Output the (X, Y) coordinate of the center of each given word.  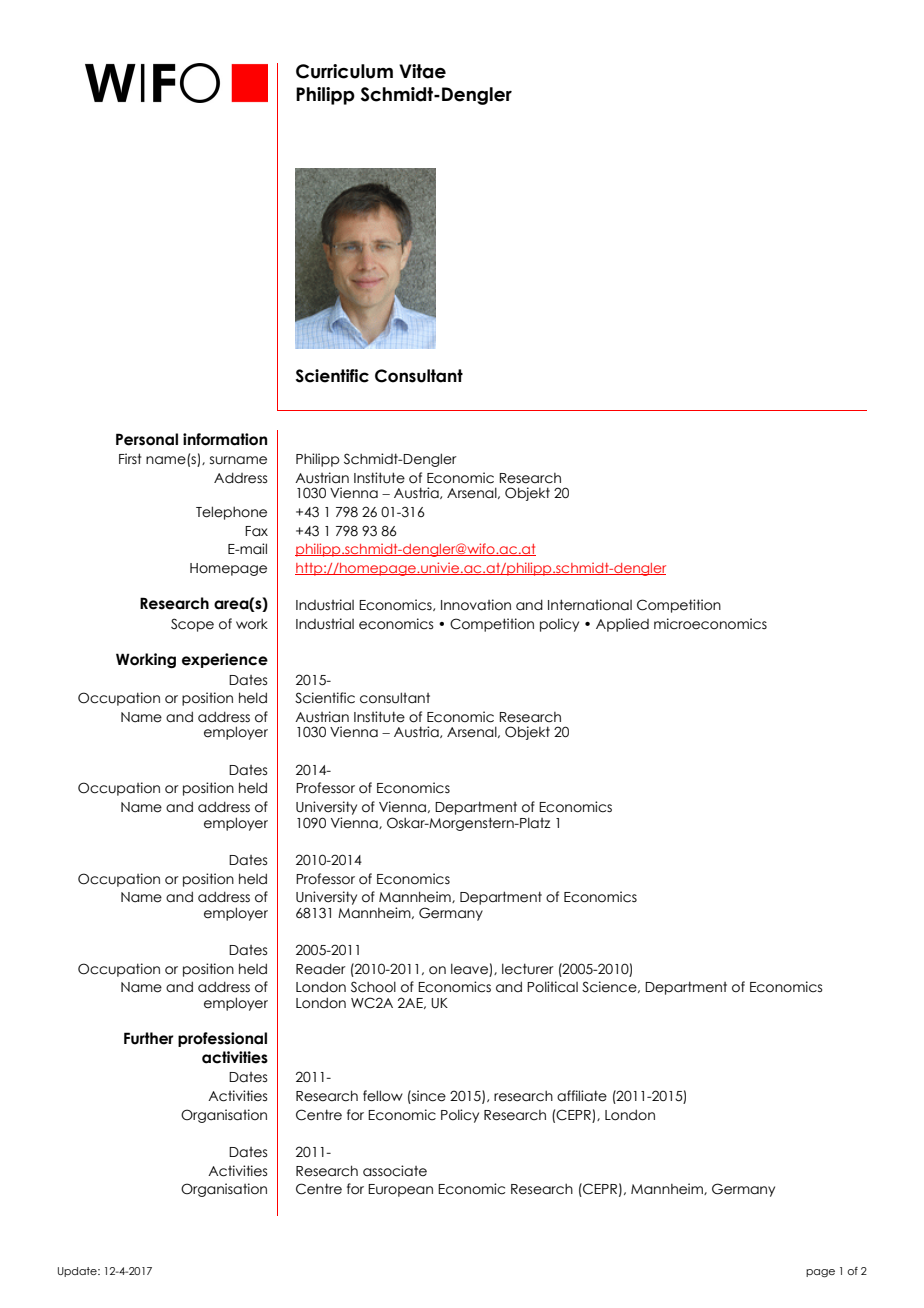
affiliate (582, 1096)
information (225, 439)
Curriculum (344, 71)
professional (222, 1039)
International (590, 605)
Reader (321, 969)
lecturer (528, 969)
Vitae (422, 71)
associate (395, 1171)
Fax (256, 531)
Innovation (476, 605)
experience (225, 660)
